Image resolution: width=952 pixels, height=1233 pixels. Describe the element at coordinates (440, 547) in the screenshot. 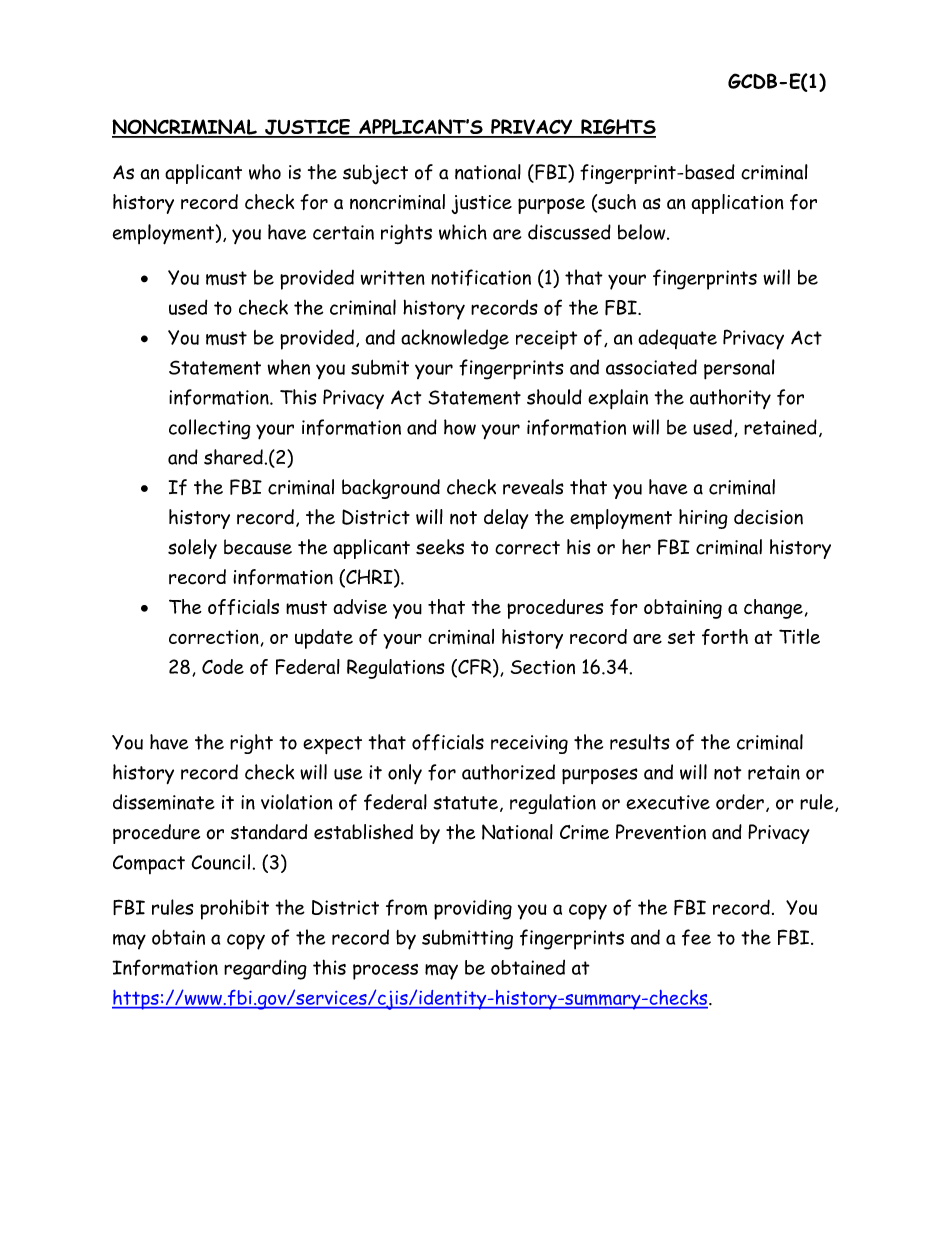

I see `seeks` at that location.
